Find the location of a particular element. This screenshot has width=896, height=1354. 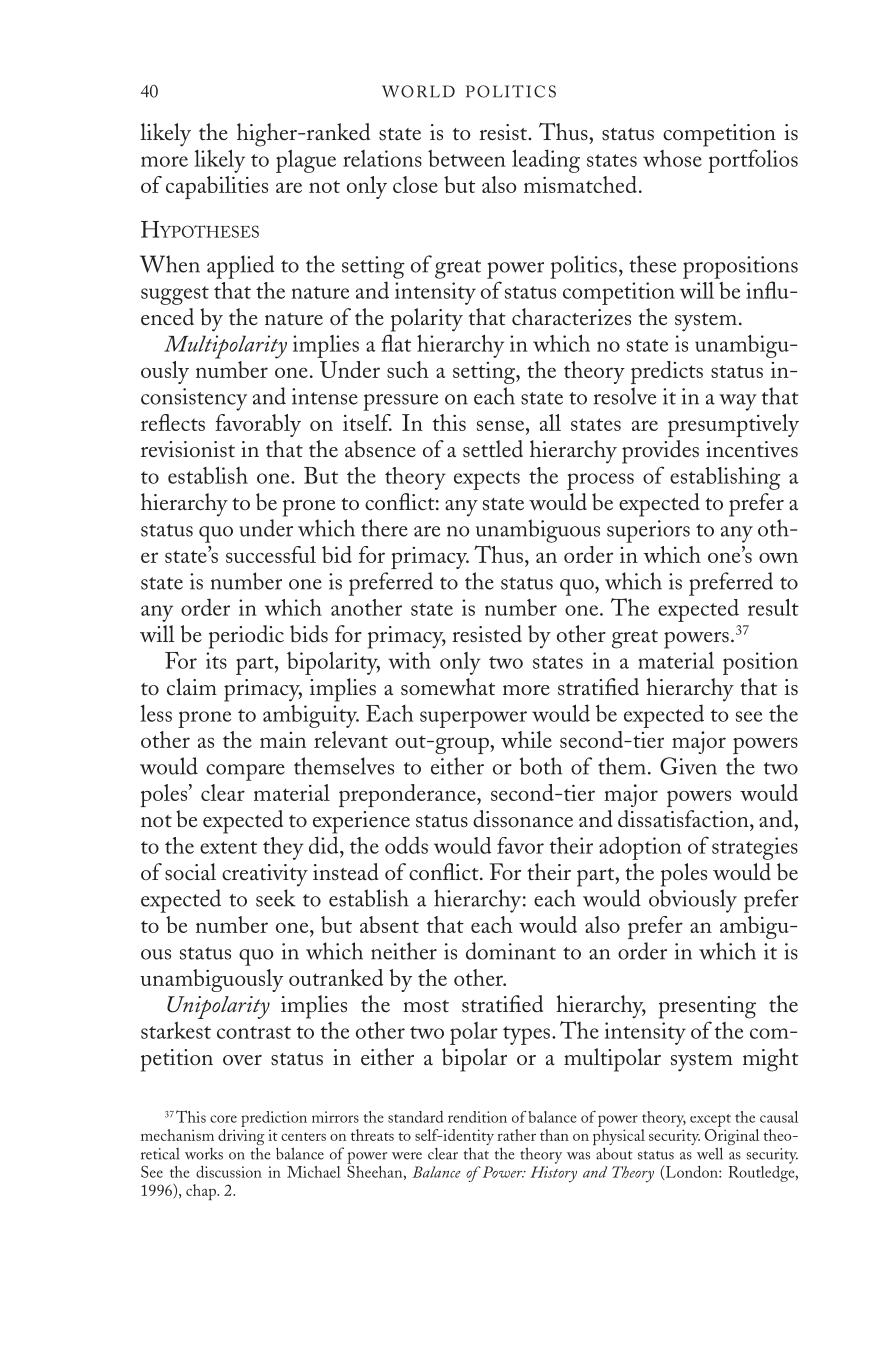

expects is located at coordinates (487, 480).
